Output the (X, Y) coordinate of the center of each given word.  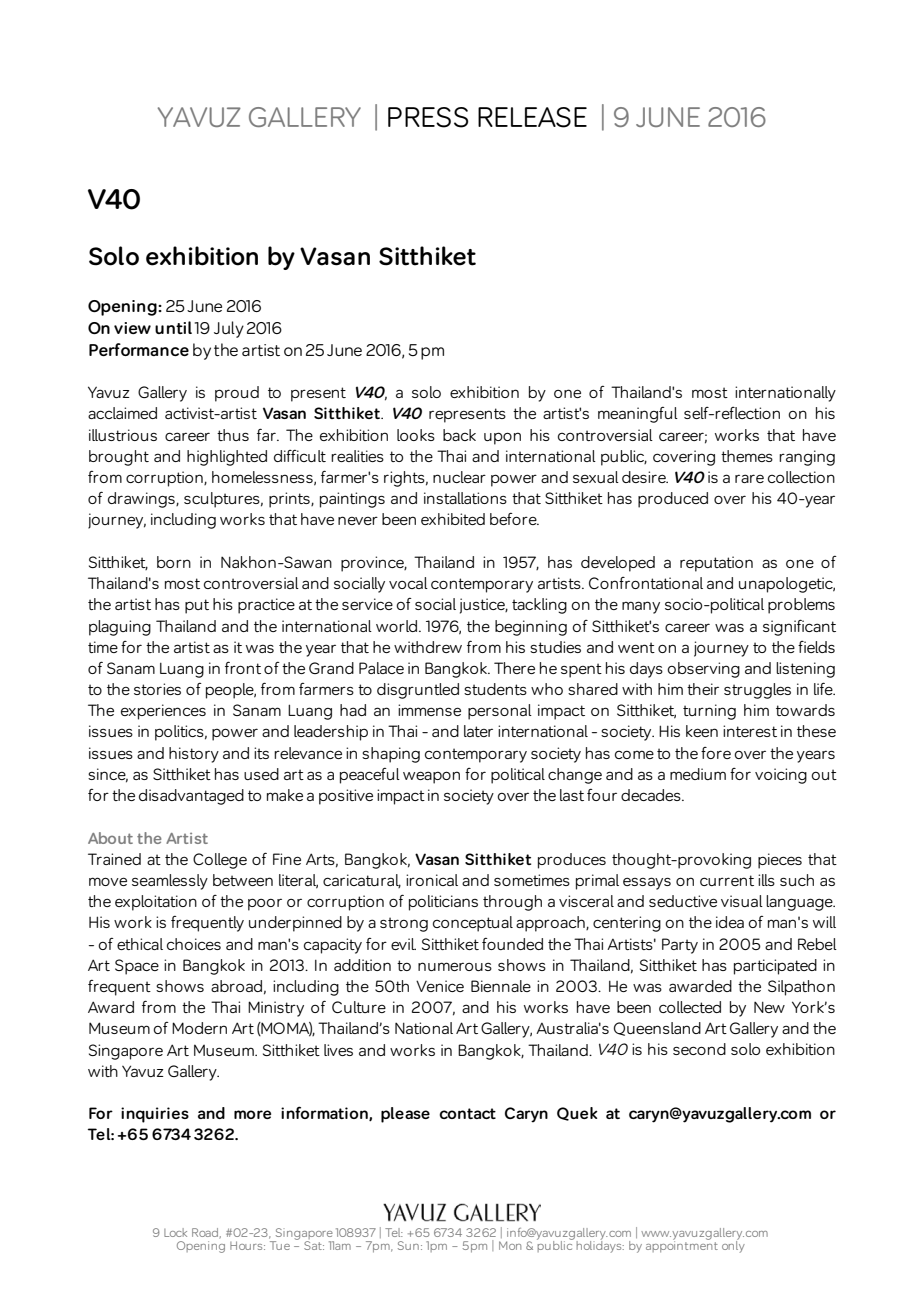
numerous (455, 966)
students (495, 689)
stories (157, 689)
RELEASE (532, 117)
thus (233, 435)
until (173, 327)
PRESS (428, 117)
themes (747, 456)
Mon (510, 1245)
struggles (757, 691)
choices (194, 944)
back (459, 435)
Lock (175, 1232)
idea (730, 922)
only (733, 1246)
